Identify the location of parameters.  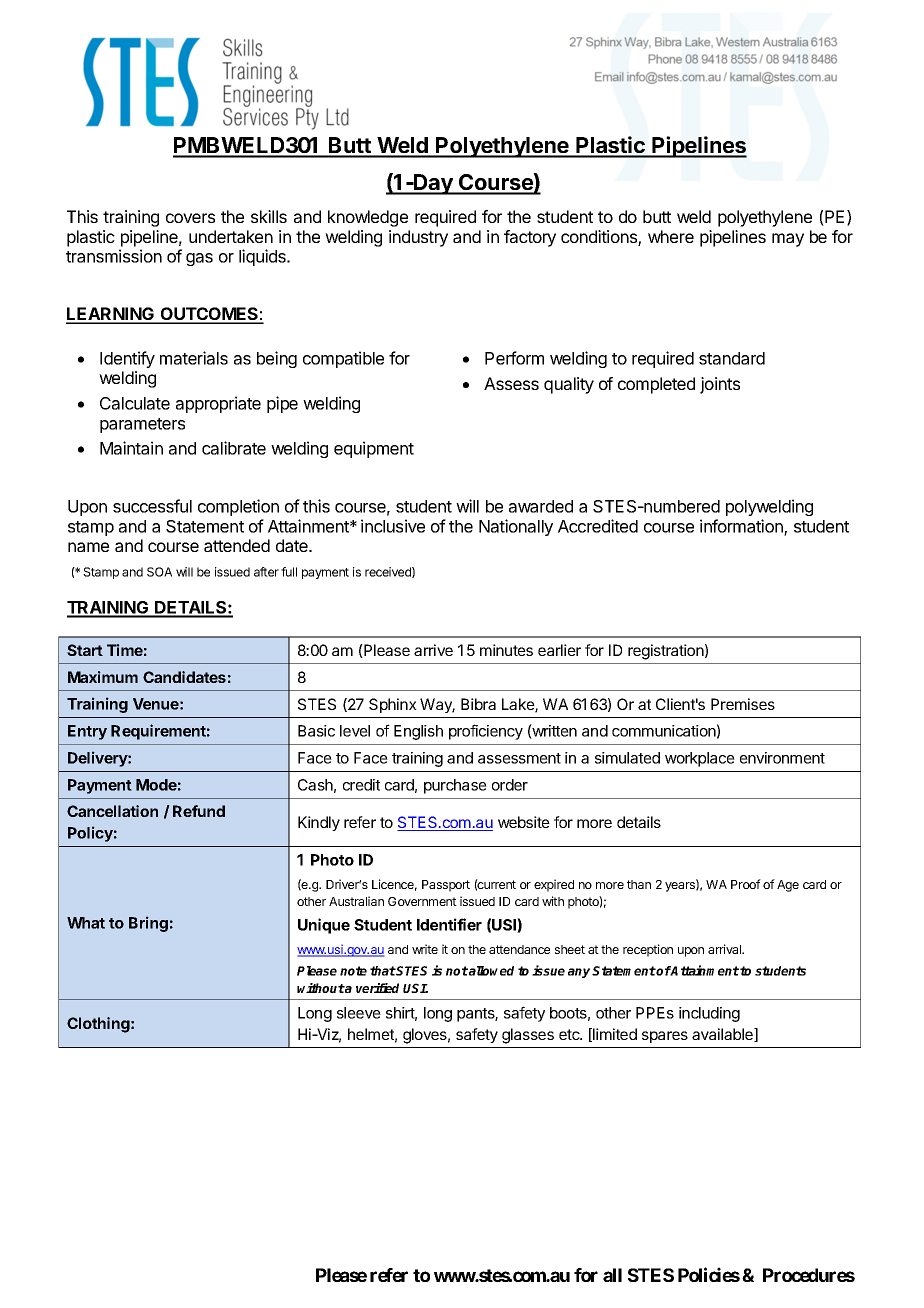
(142, 425).
